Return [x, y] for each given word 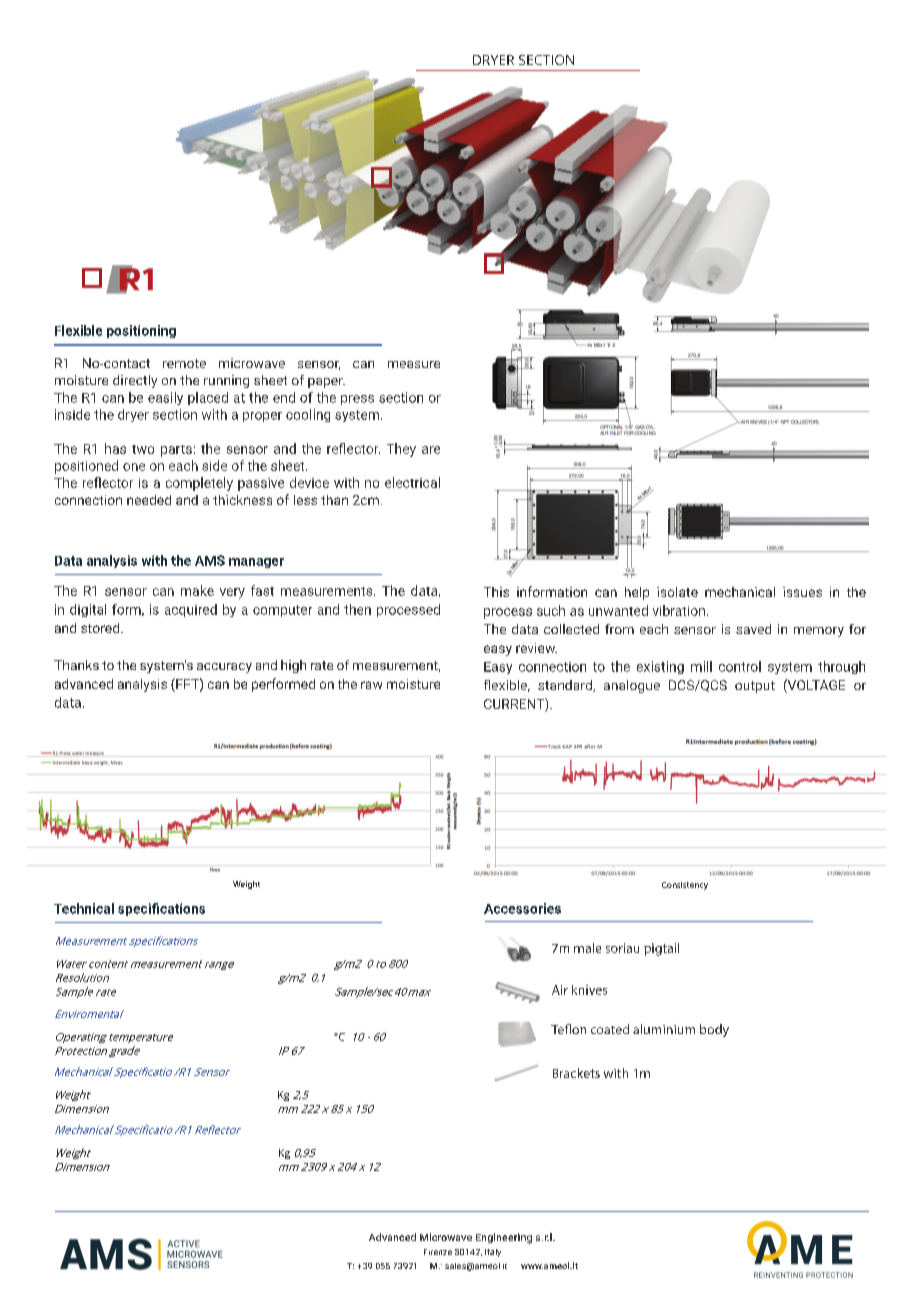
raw [371, 685]
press [357, 400]
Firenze [438, 1252]
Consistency [685, 886]
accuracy [224, 668]
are [431, 450]
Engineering [504, 1238]
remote [184, 363]
